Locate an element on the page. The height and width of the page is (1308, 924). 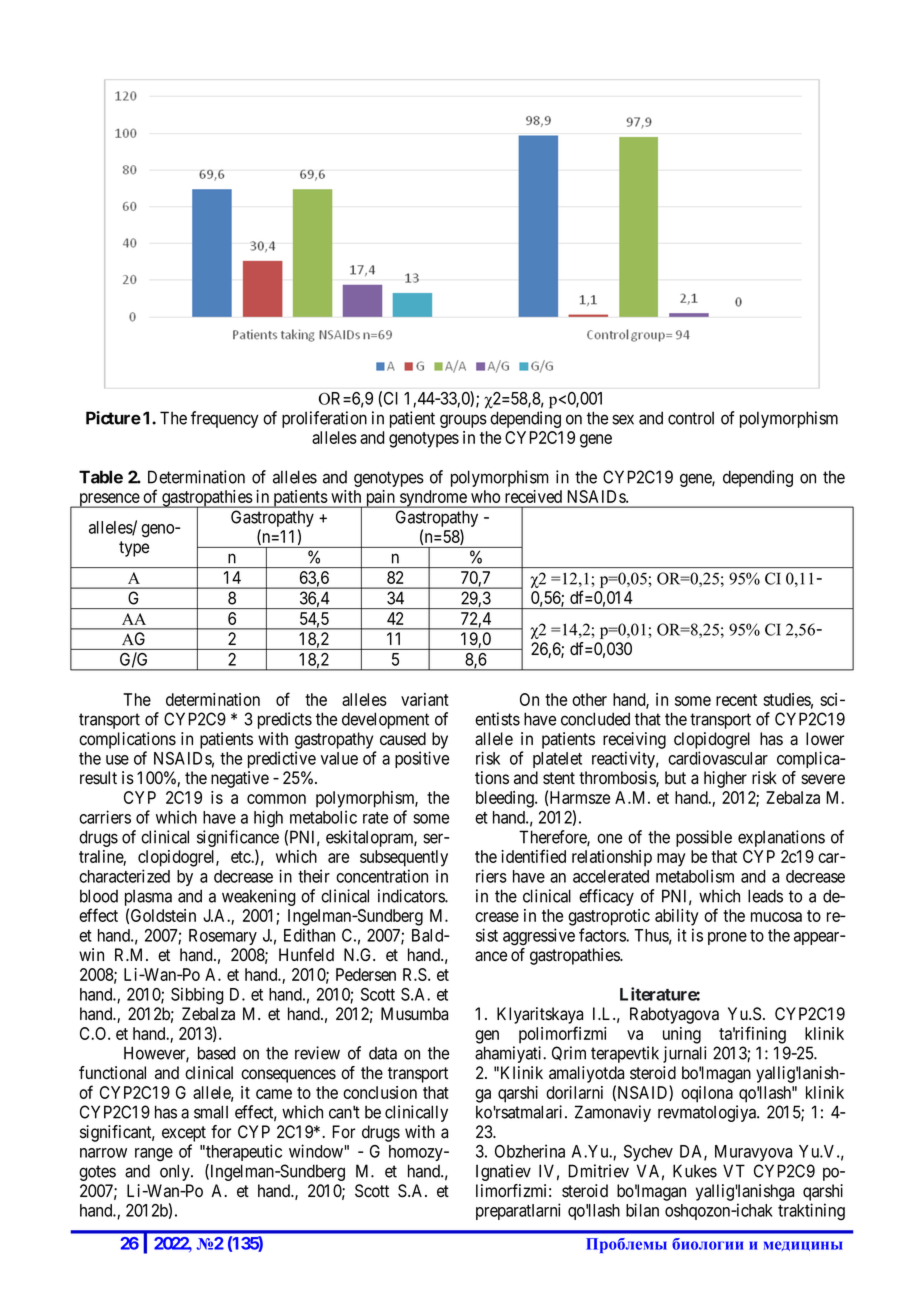
bilan is located at coordinates (642, 1210).
